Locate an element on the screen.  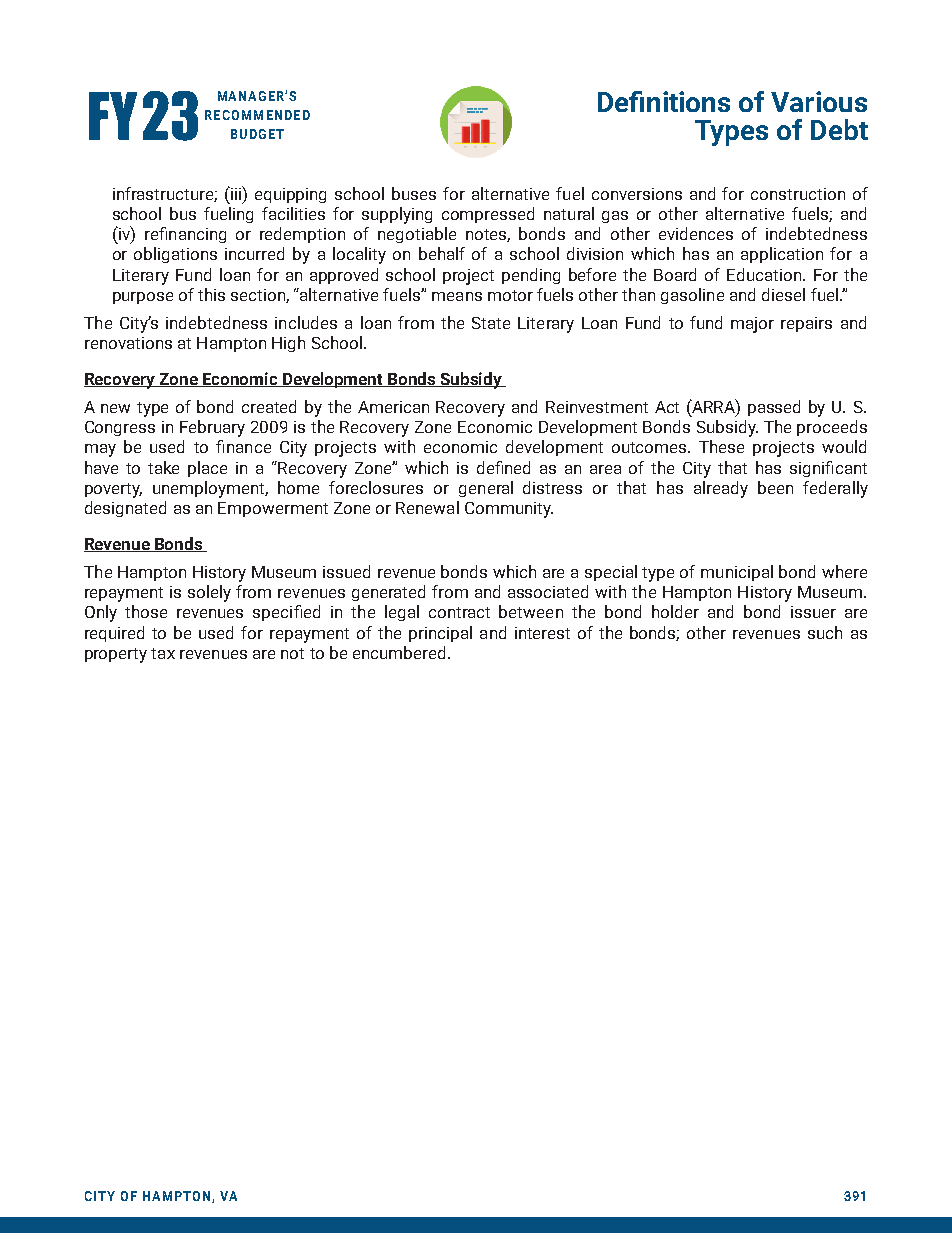
Definitions is located at coordinates (664, 101).
